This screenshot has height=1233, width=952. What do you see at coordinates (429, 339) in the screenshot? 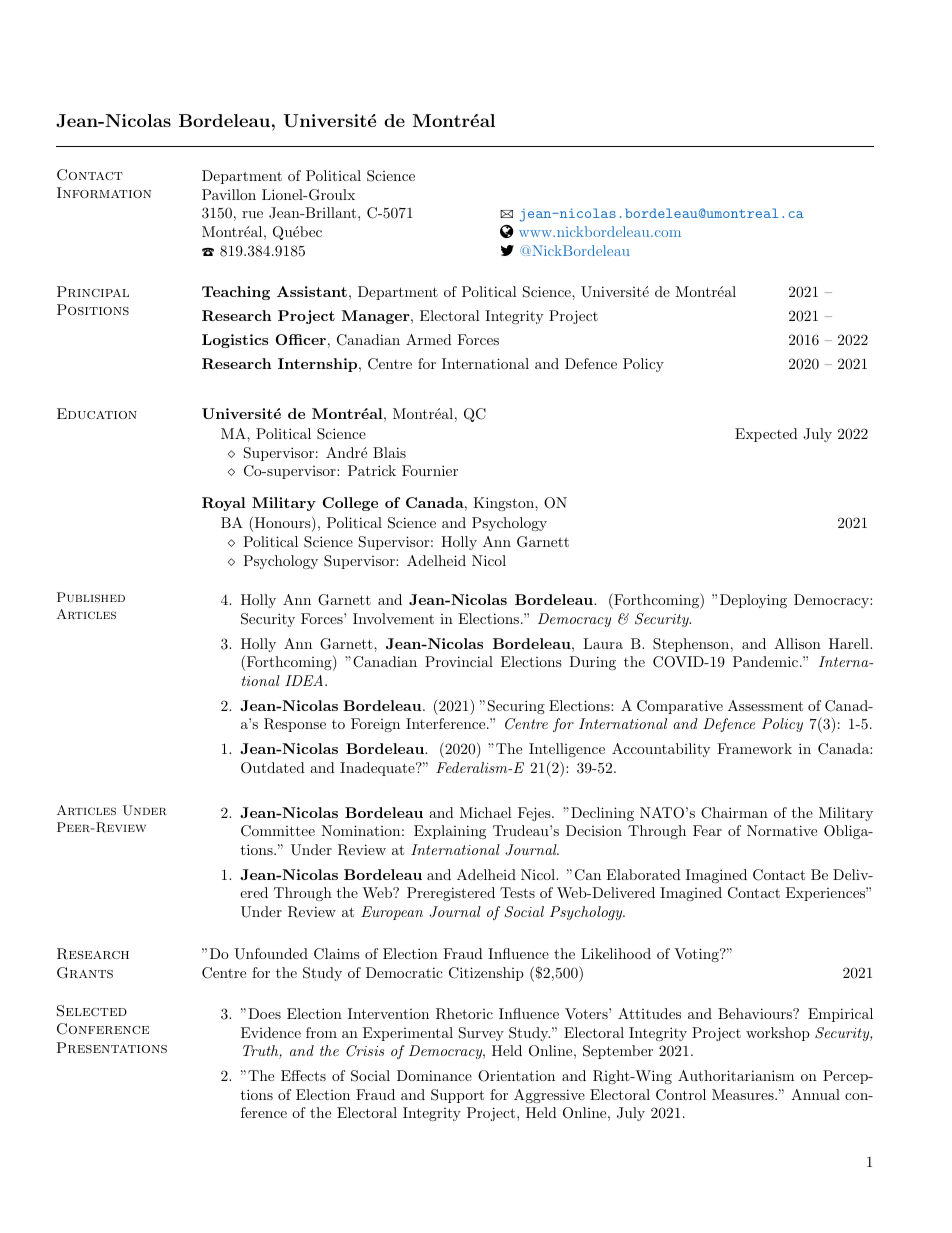
I see `Armed` at bounding box center [429, 339].
